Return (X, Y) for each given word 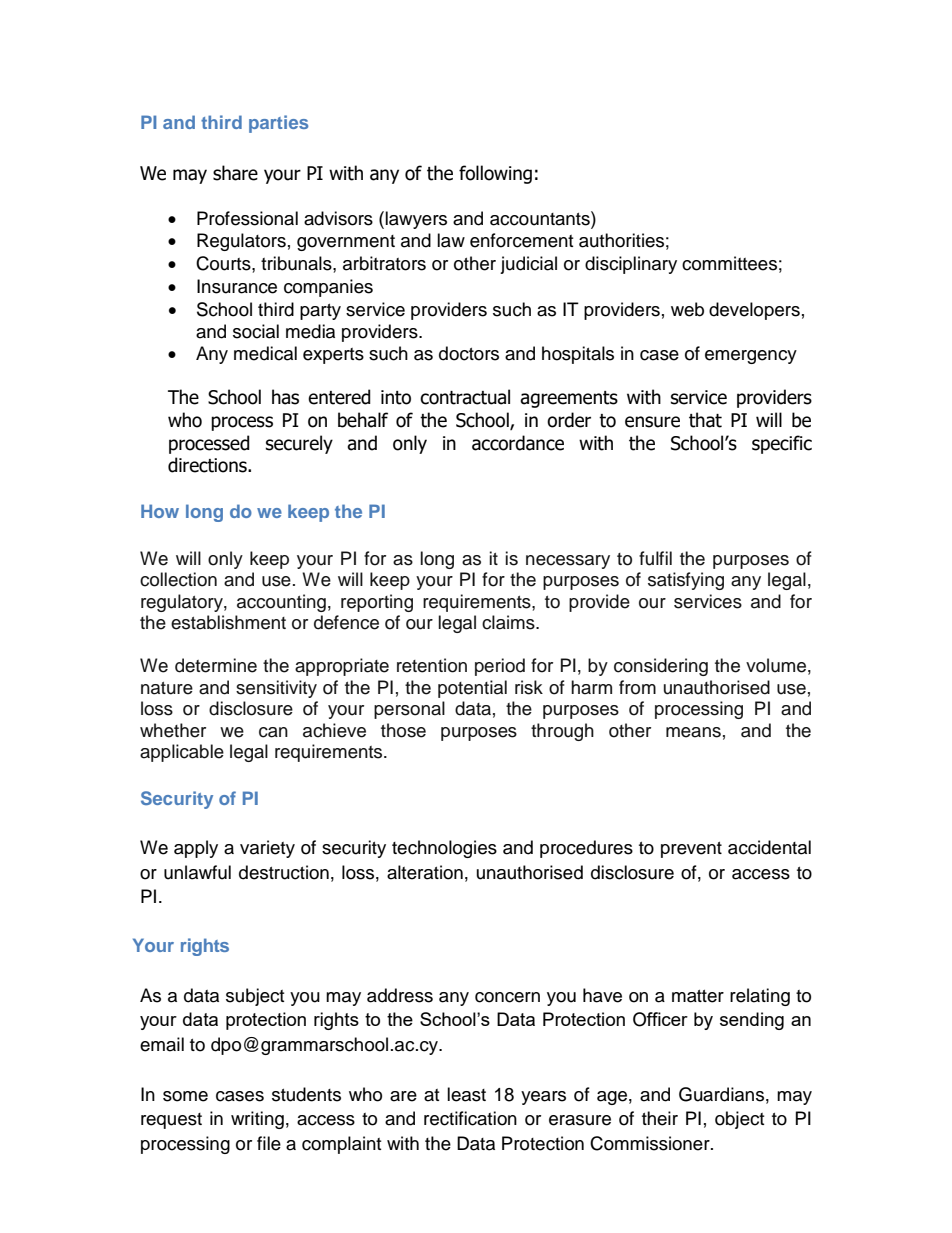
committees (729, 263)
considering (661, 667)
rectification (470, 1118)
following (495, 174)
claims (509, 622)
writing (257, 1120)
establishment (228, 622)
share (235, 173)
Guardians (721, 1094)
